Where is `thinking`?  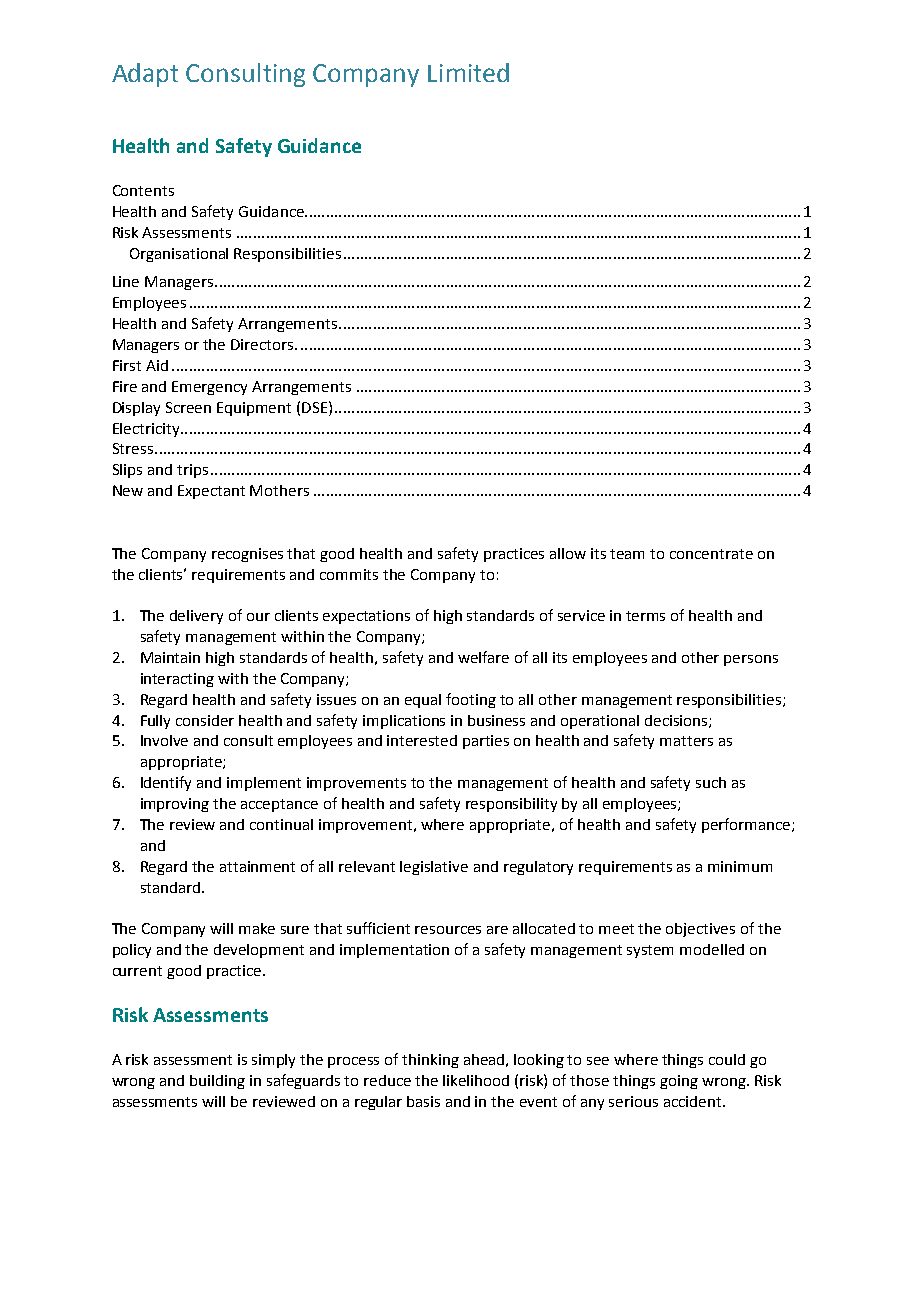
thinking is located at coordinates (430, 1061).
